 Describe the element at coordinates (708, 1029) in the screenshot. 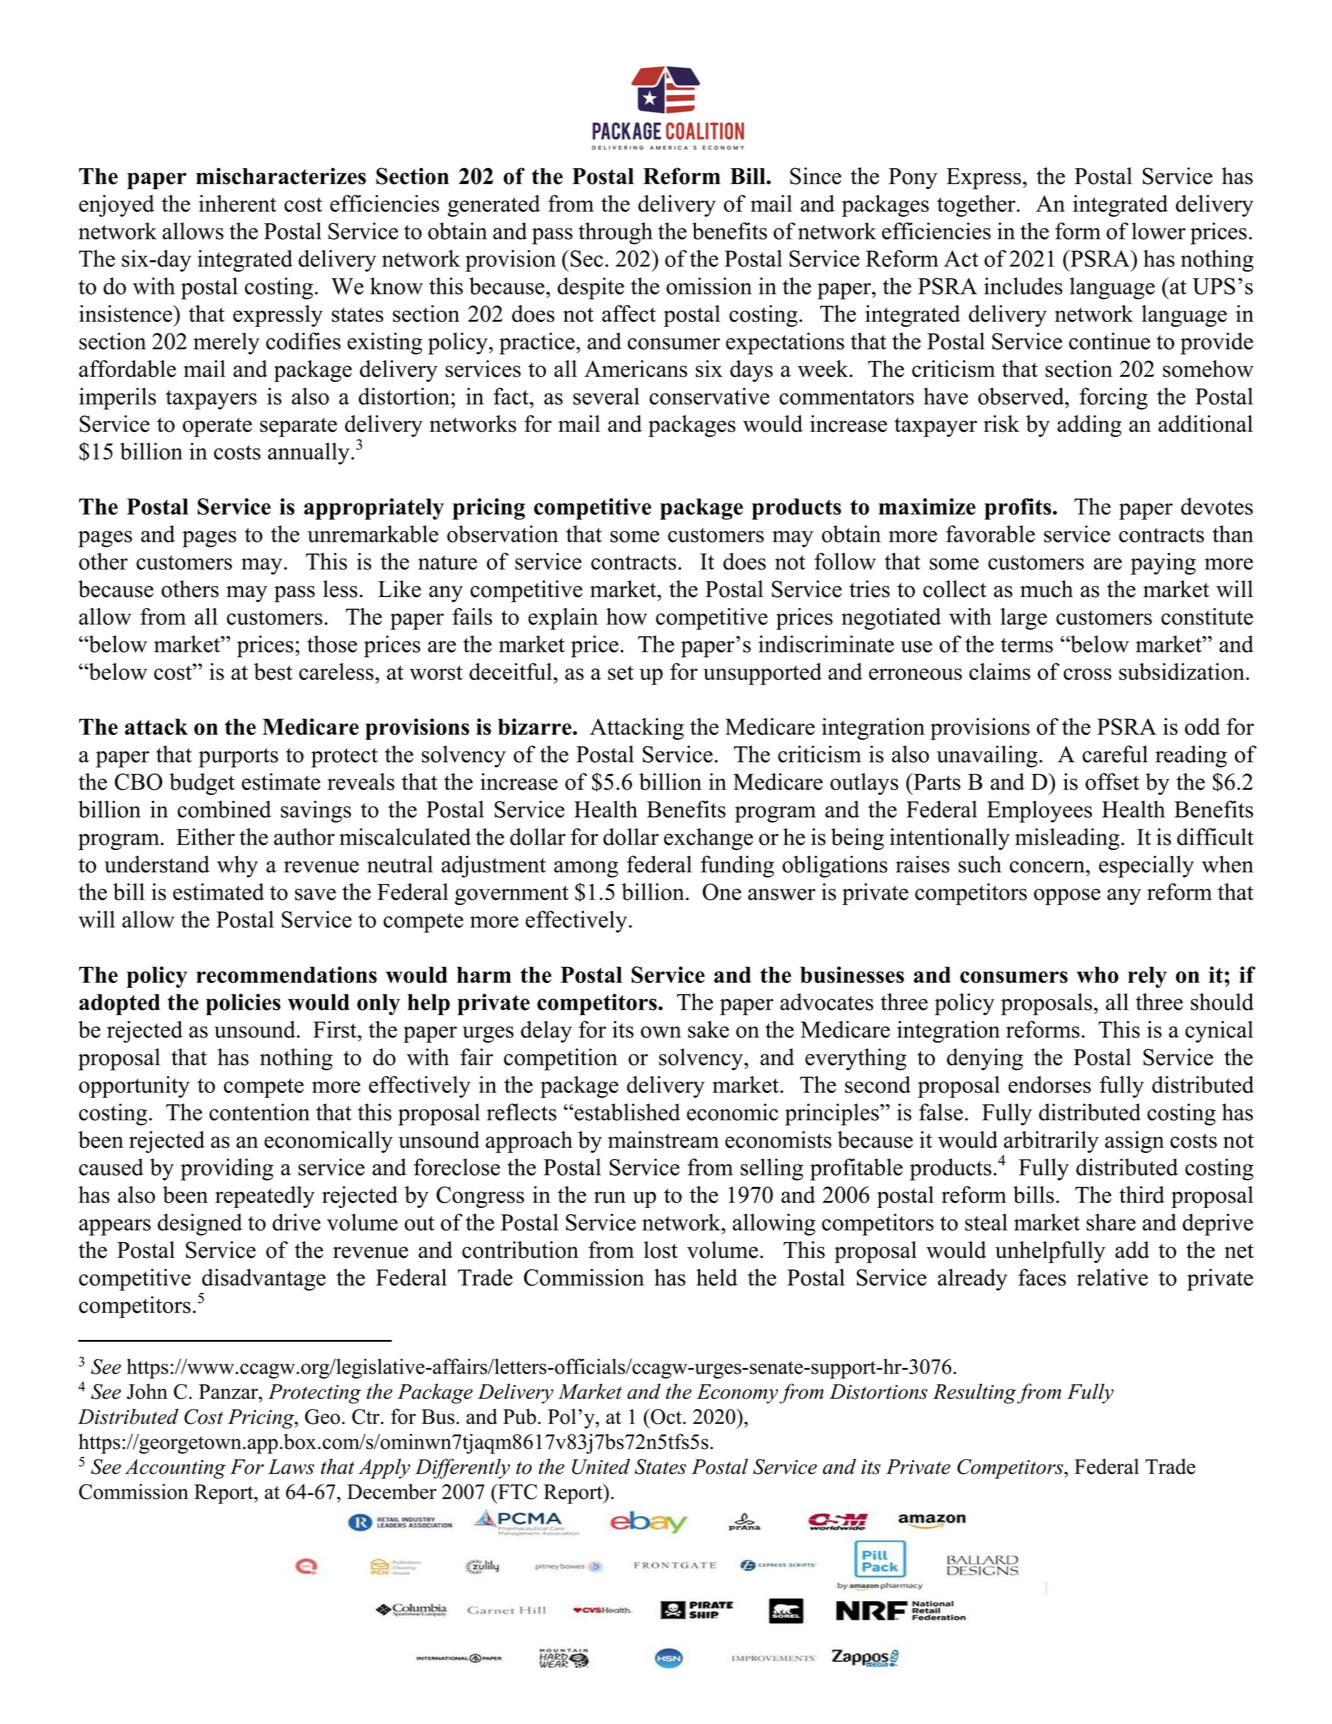

I see `sake` at that location.
